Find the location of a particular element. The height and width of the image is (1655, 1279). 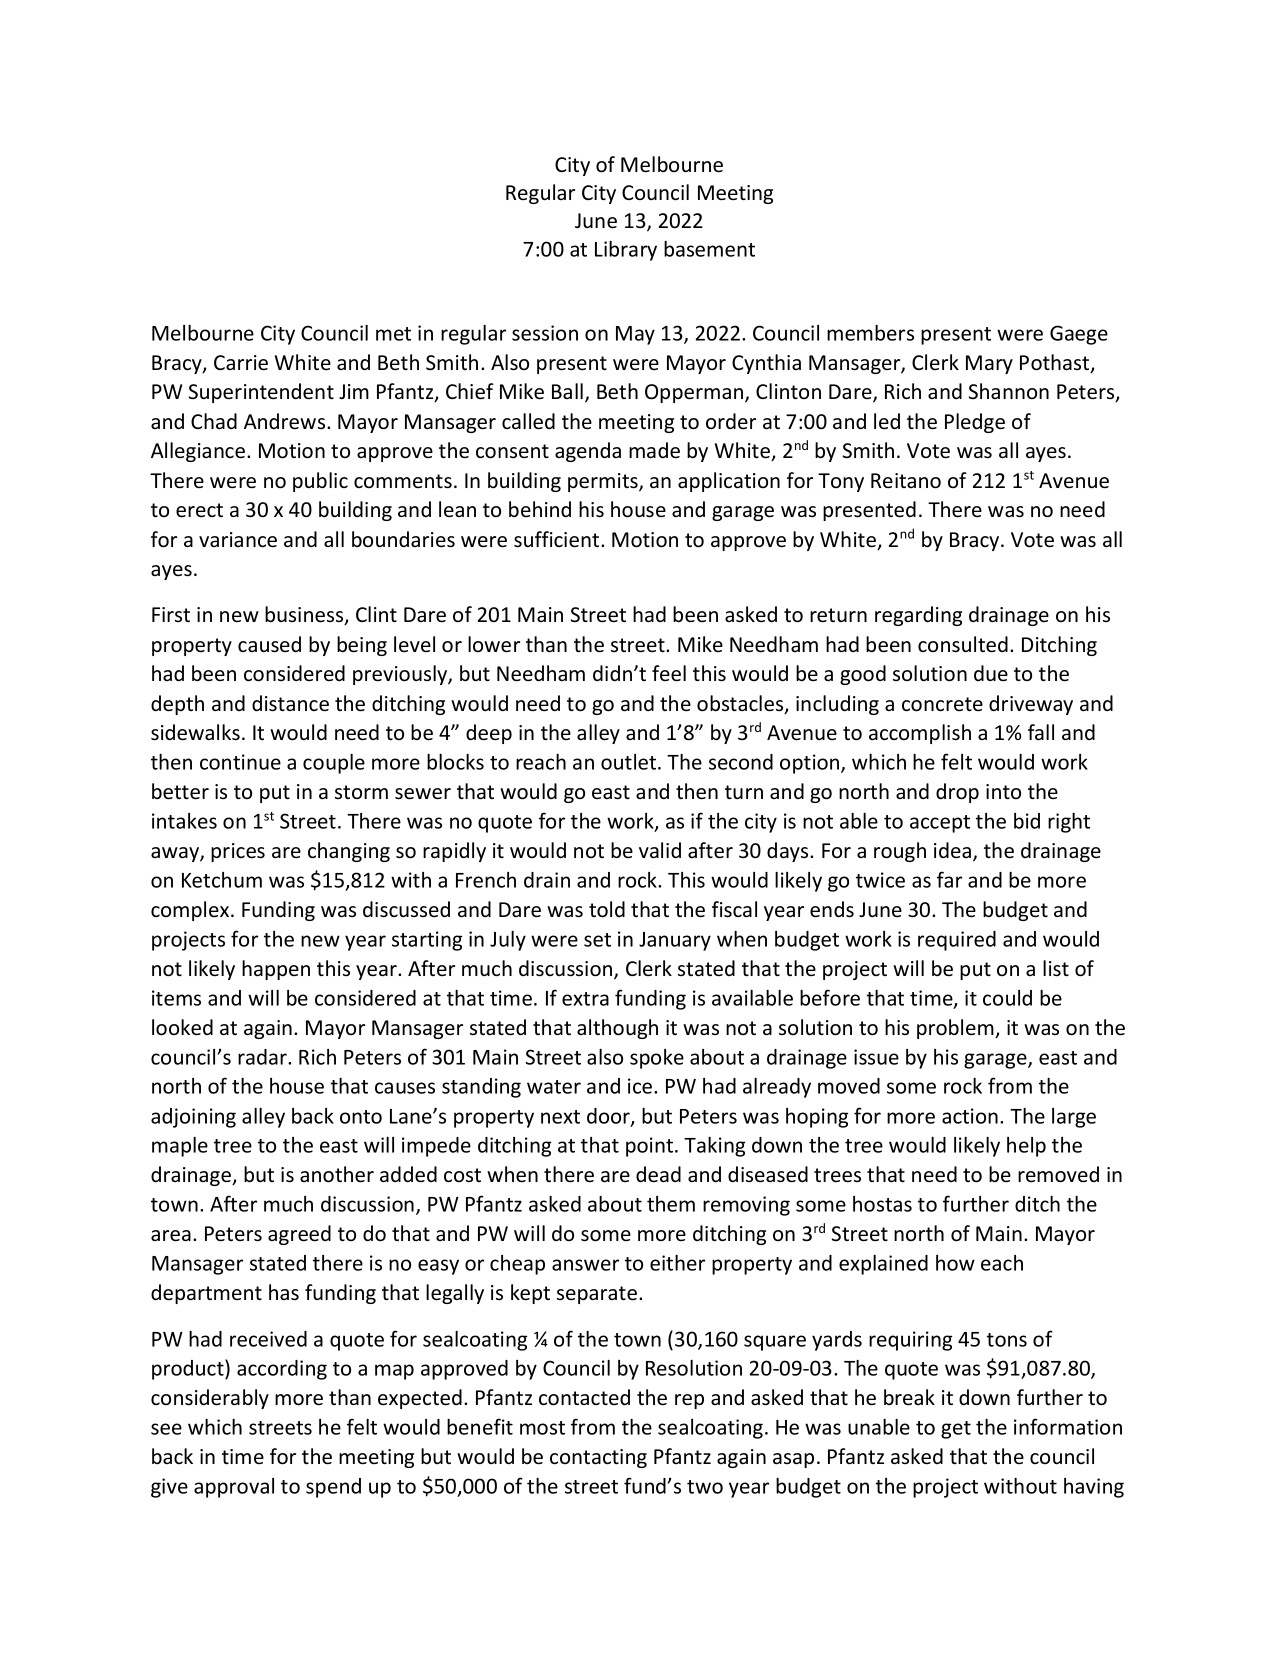

Carrie is located at coordinates (241, 363).
